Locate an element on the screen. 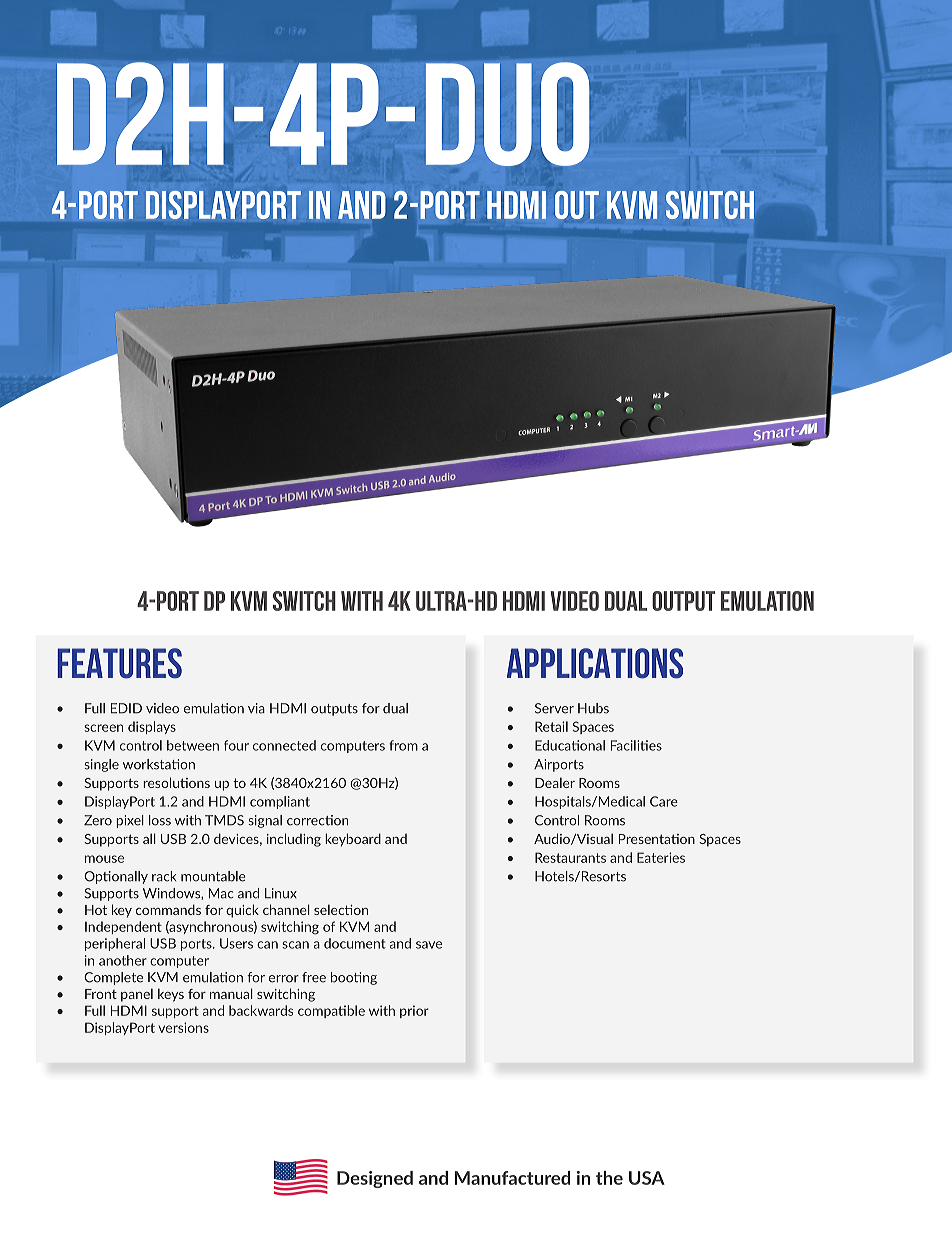  from is located at coordinates (403, 745).
